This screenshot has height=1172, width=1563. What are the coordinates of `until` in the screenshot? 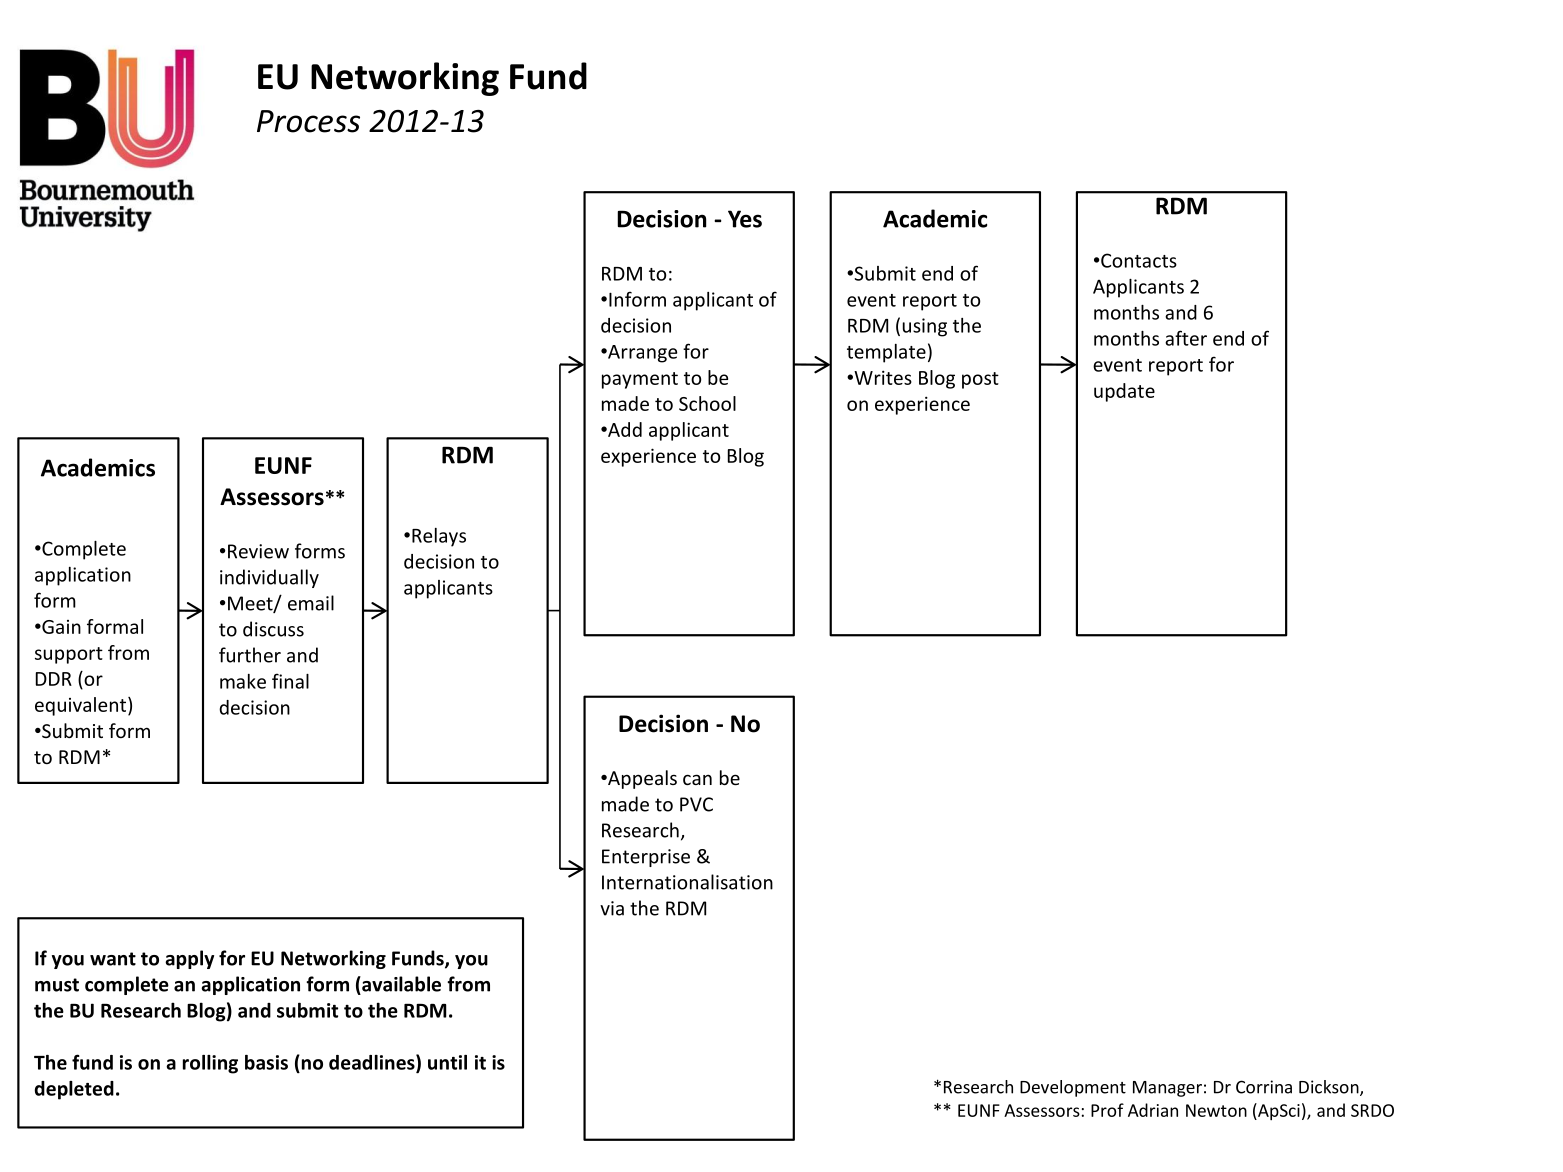 It's located at (447, 1062).
